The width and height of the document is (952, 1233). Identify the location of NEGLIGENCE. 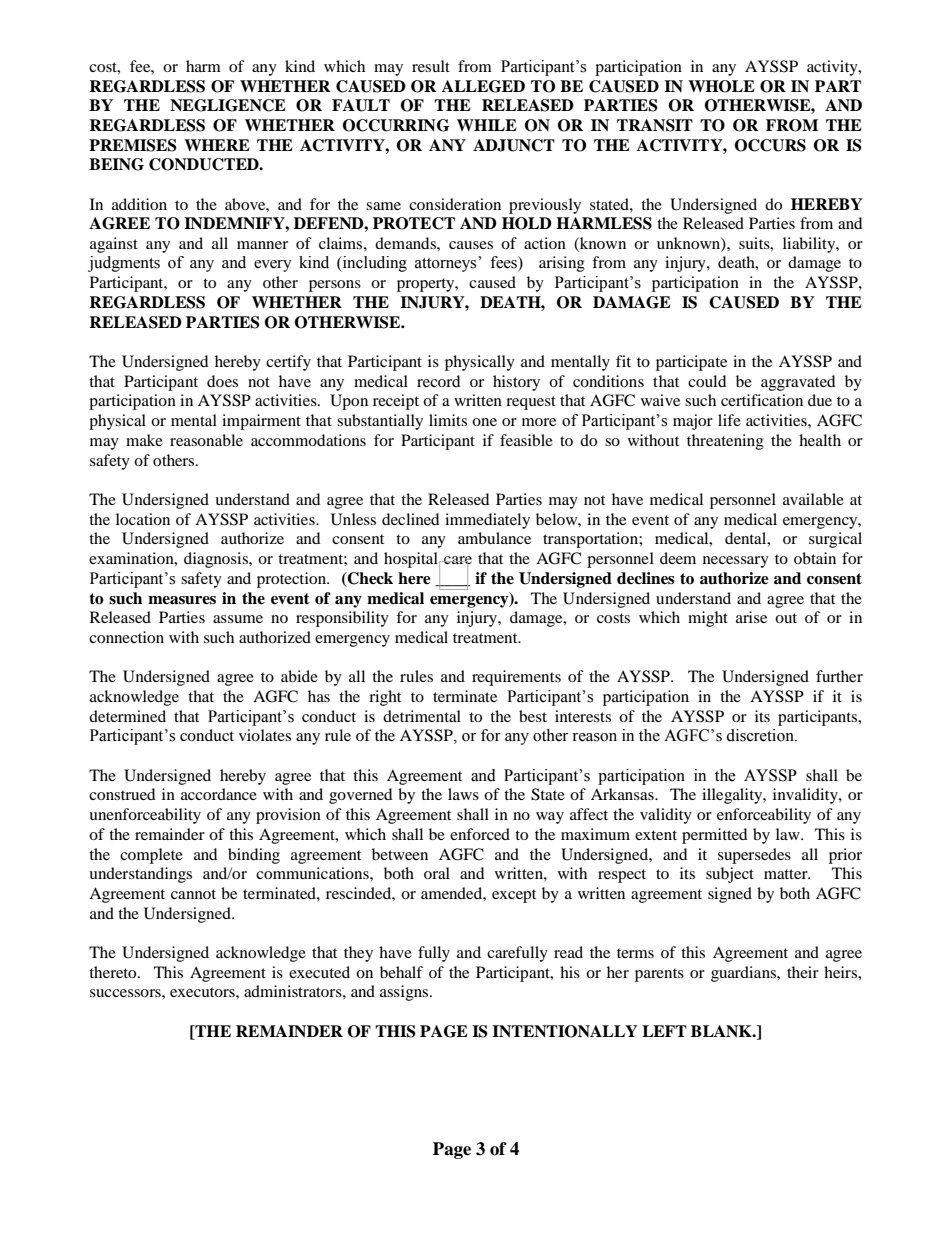
(228, 105).
